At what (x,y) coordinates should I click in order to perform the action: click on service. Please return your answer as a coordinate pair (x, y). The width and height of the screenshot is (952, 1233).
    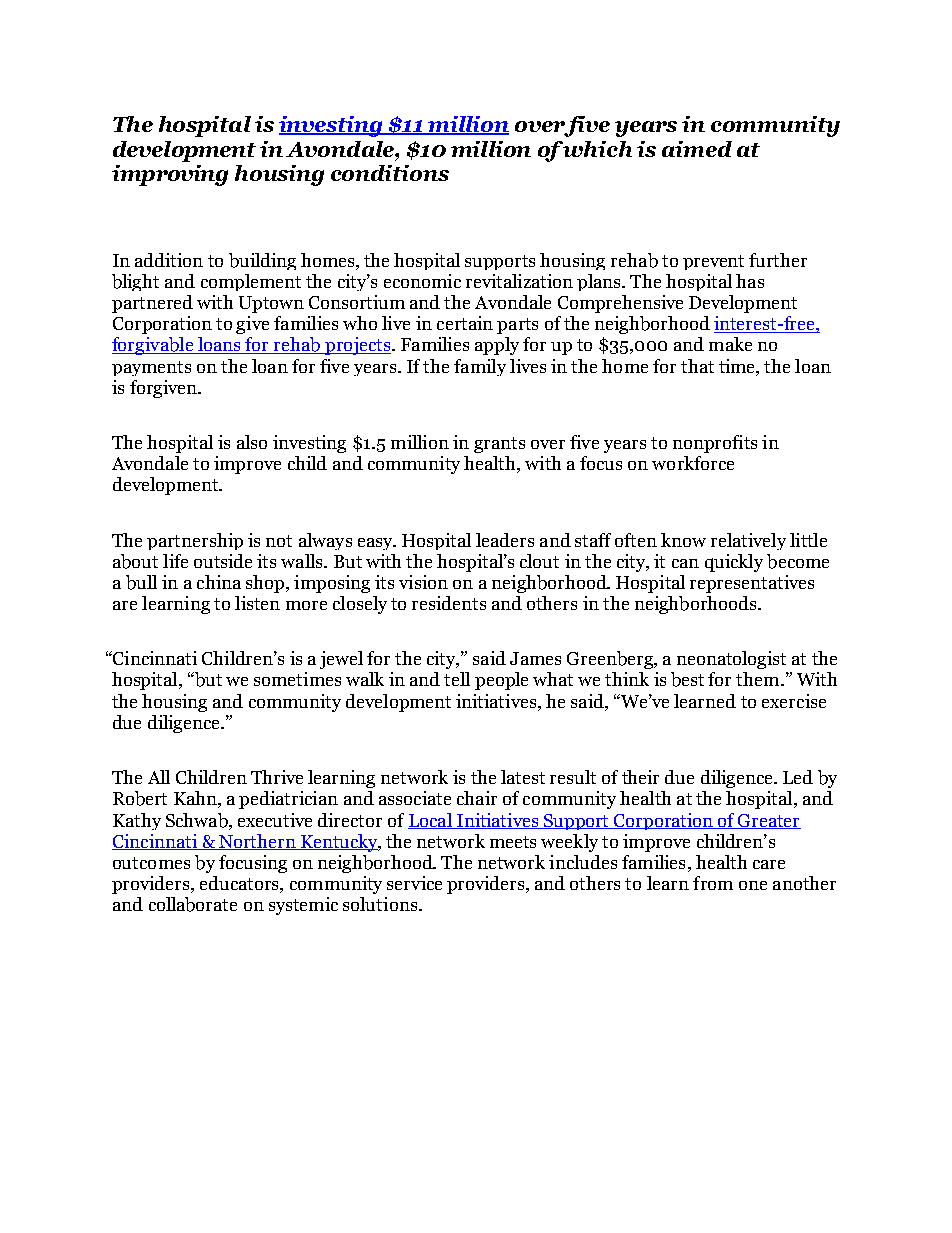
    Looking at the image, I should click on (414, 883).
